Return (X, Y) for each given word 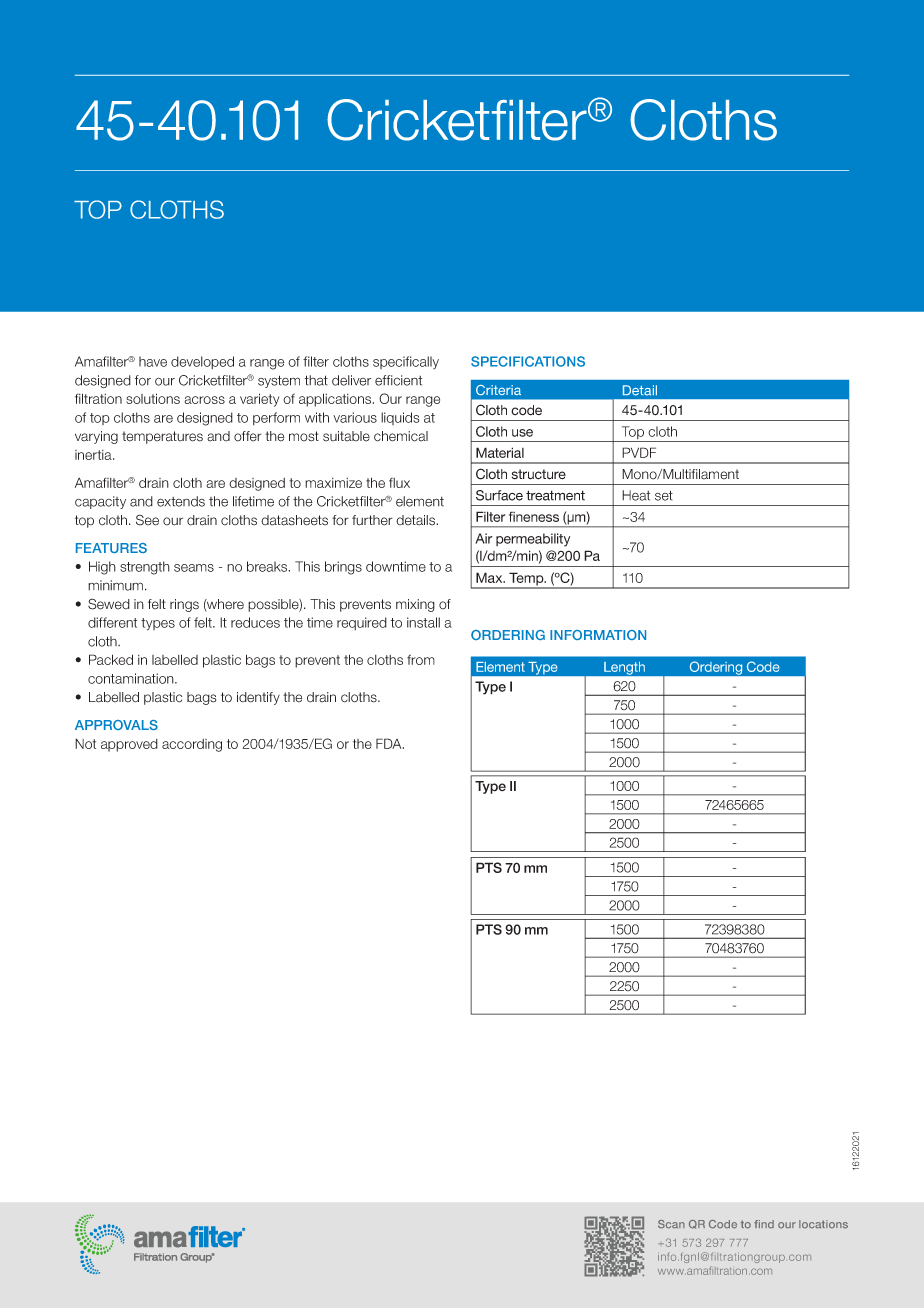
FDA (390, 743)
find (764, 1224)
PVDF (639, 452)
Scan (671, 1224)
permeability (533, 540)
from (421, 659)
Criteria (498, 390)
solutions (153, 398)
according (192, 745)
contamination (132, 678)
